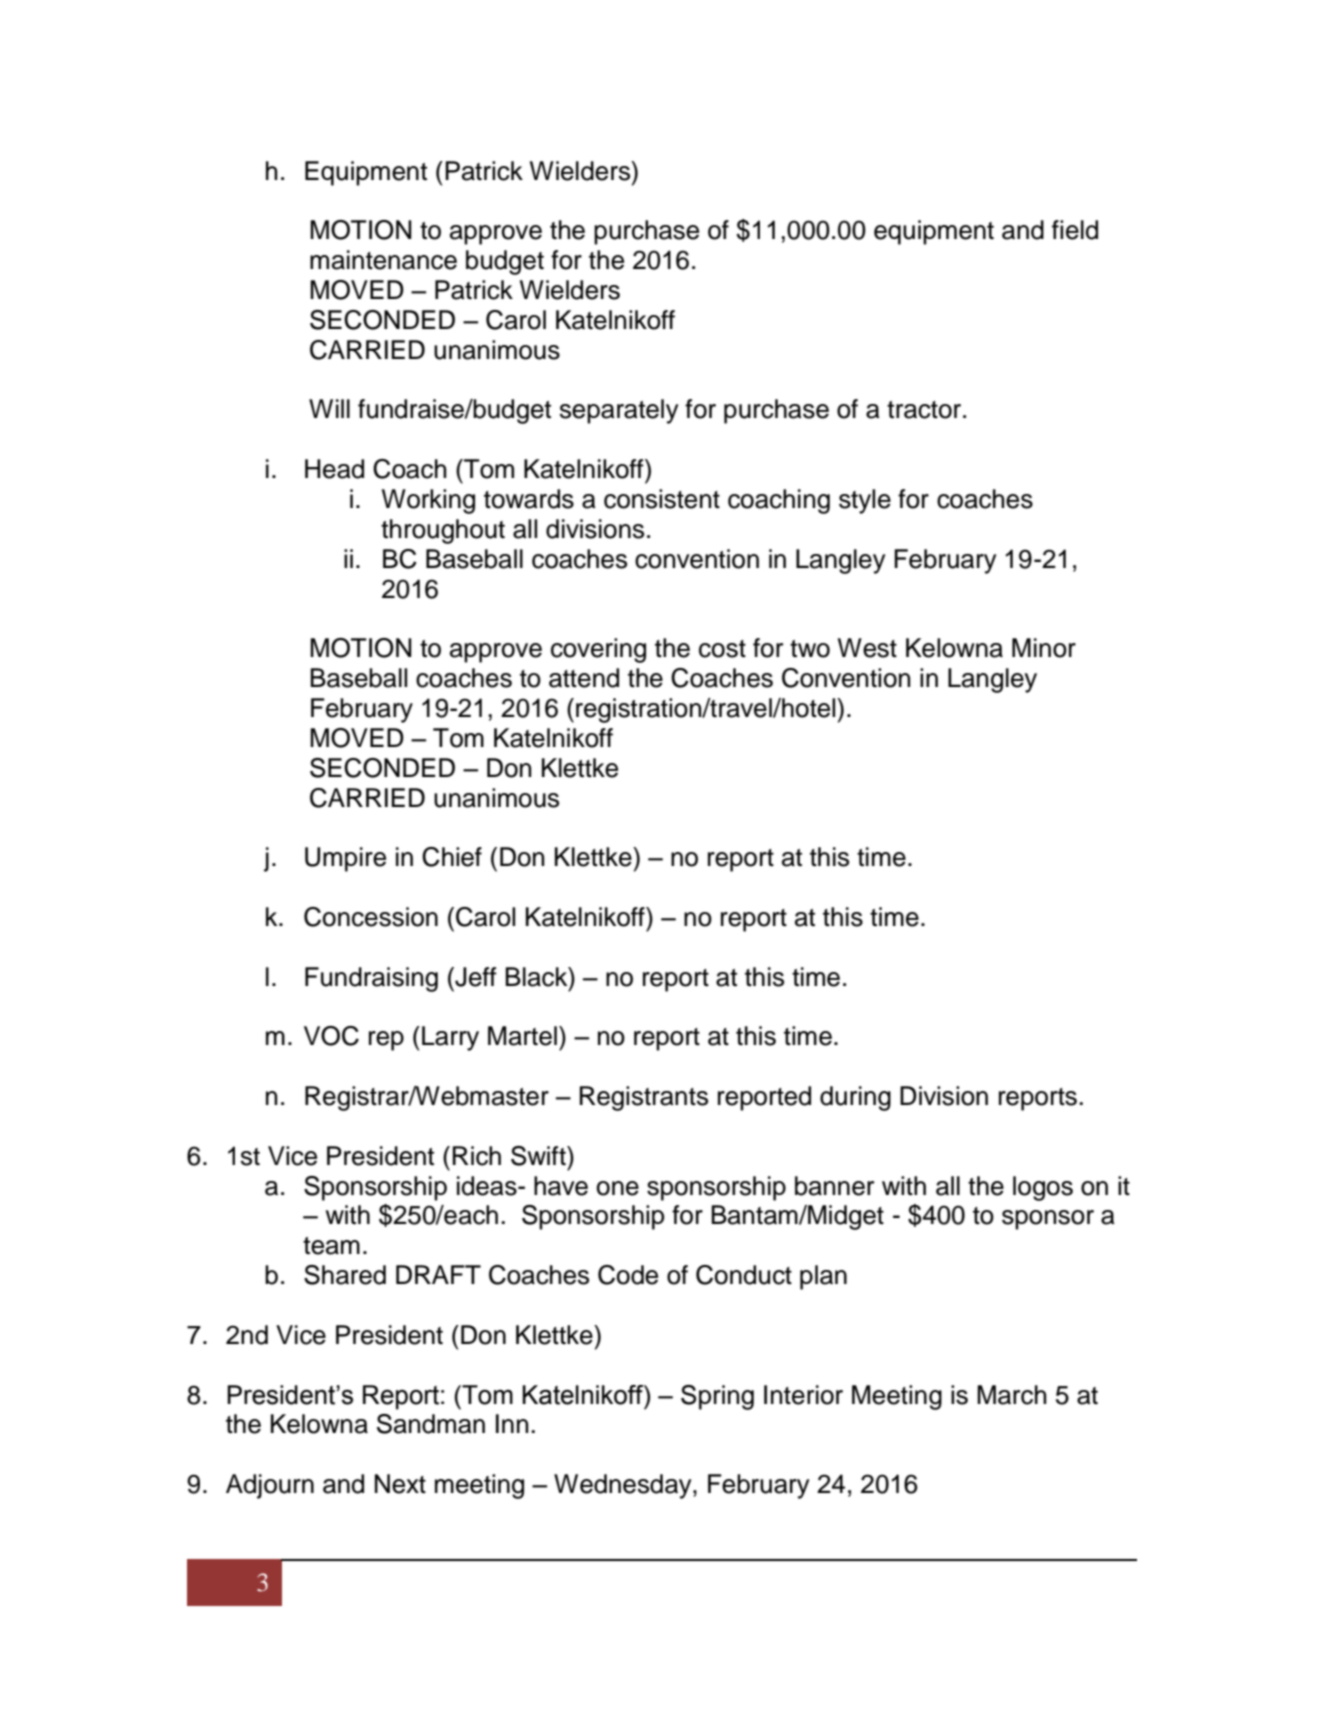  What do you see at coordinates (1075, 230) in the image?
I see `field` at bounding box center [1075, 230].
